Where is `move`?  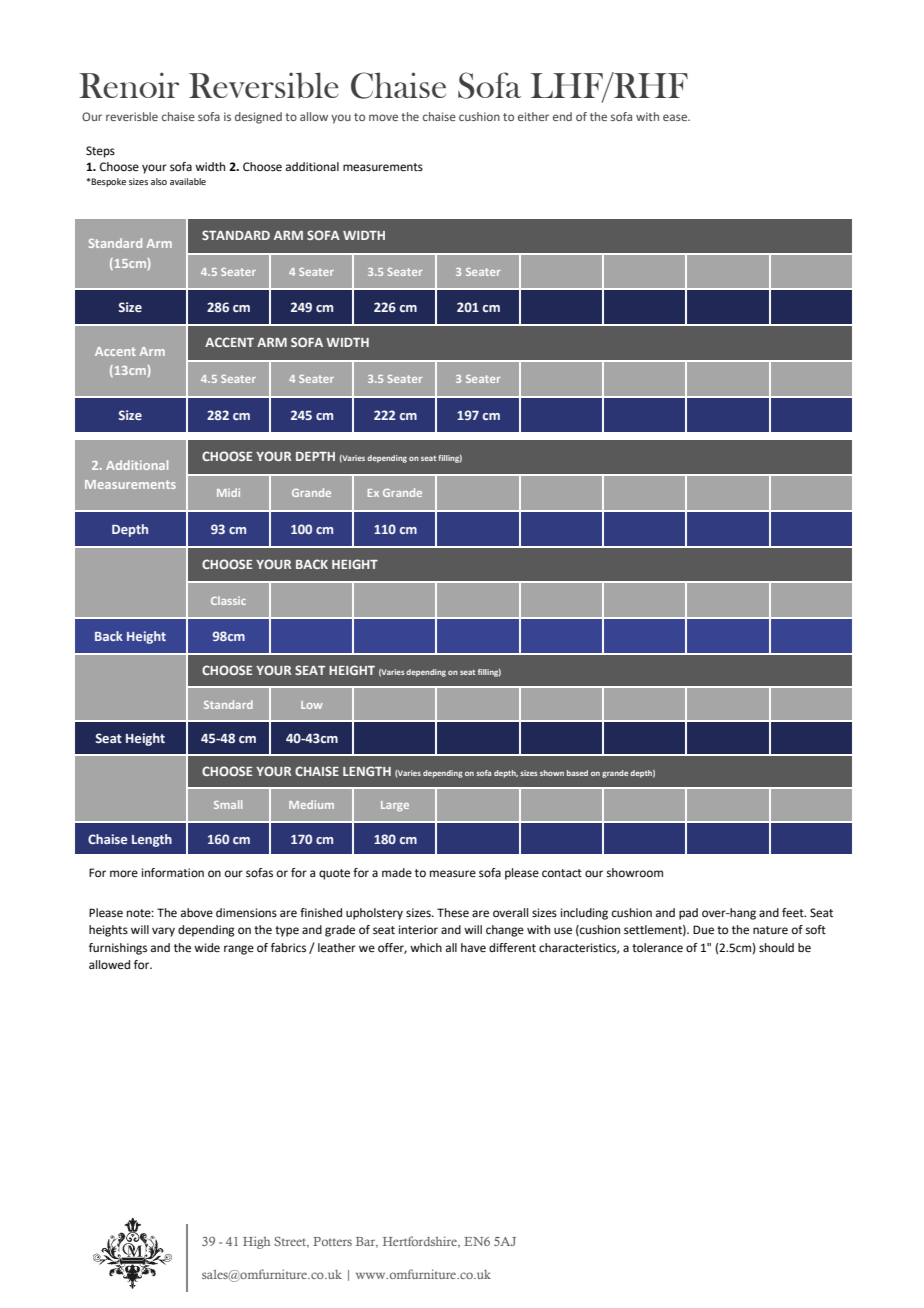
move is located at coordinates (383, 117).
